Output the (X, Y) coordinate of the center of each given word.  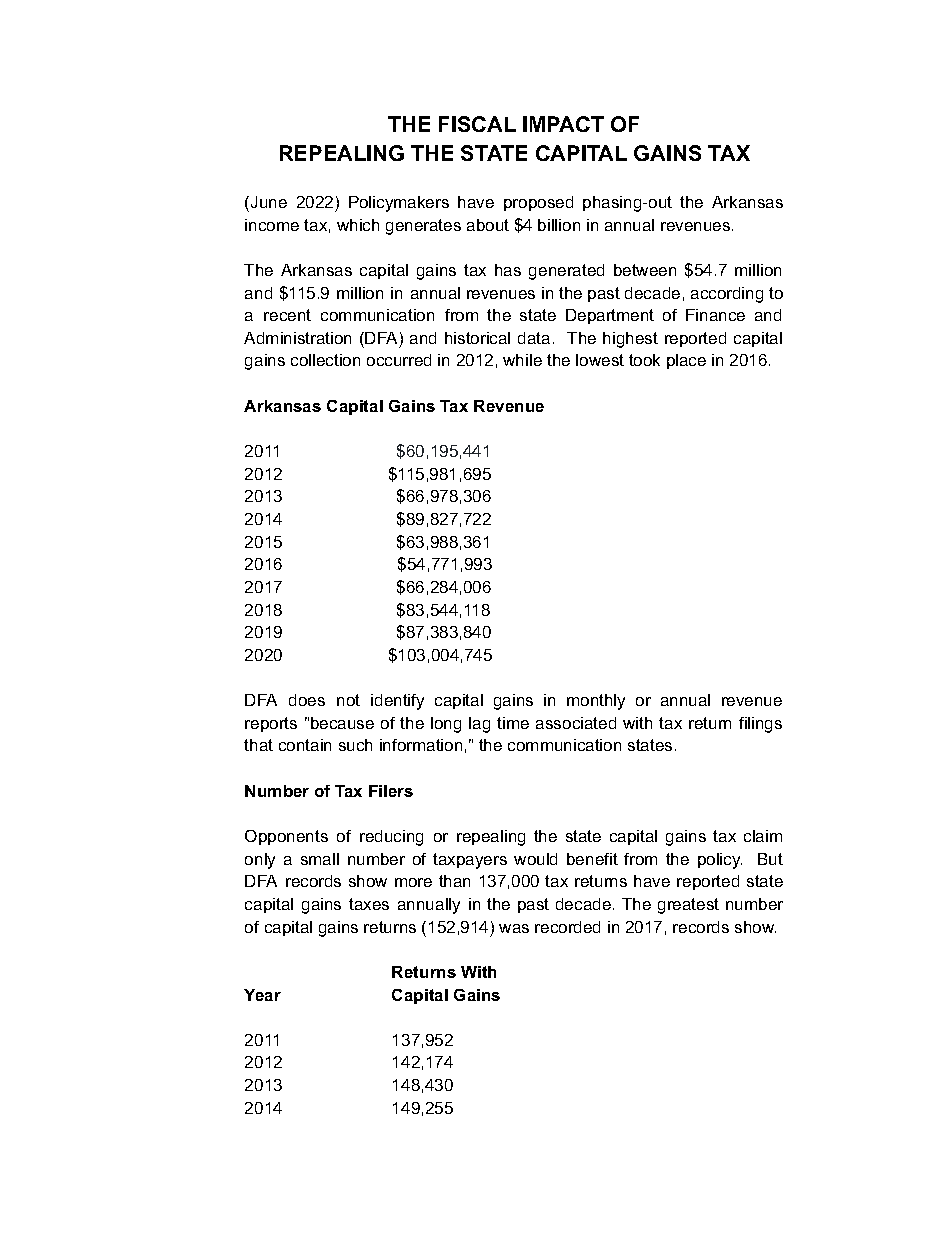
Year (262, 995)
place (686, 361)
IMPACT (563, 124)
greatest (688, 906)
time (513, 723)
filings (760, 725)
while (522, 360)
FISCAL (477, 124)
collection (325, 360)
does (307, 700)
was (514, 928)
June (269, 202)
